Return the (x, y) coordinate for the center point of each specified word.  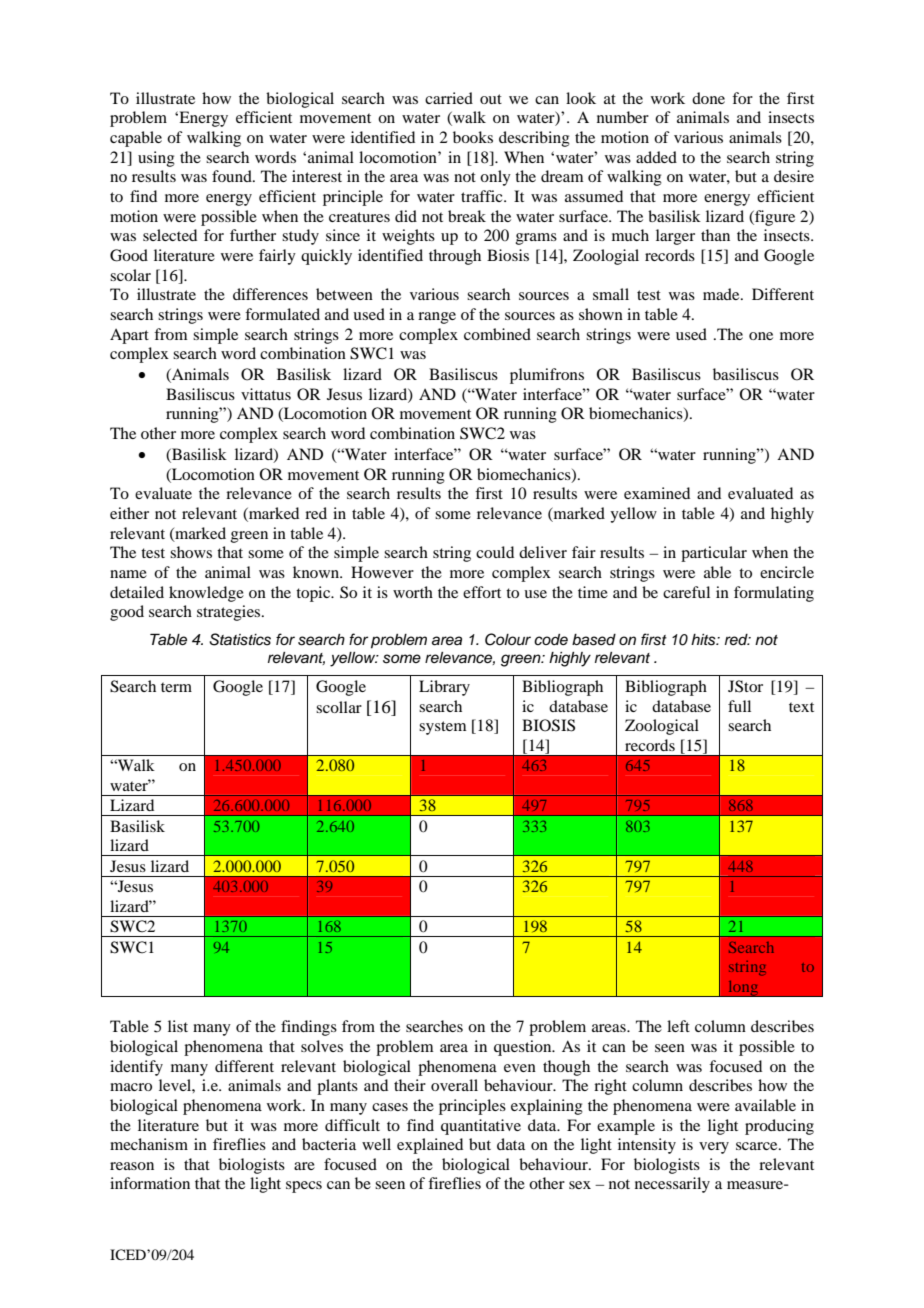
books (473, 137)
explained (430, 1146)
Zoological (662, 727)
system (443, 728)
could (495, 552)
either (129, 513)
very (714, 1148)
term (176, 687)
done (708, 98)
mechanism (149, 1144)
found (233, 176)
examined (657, 493)
